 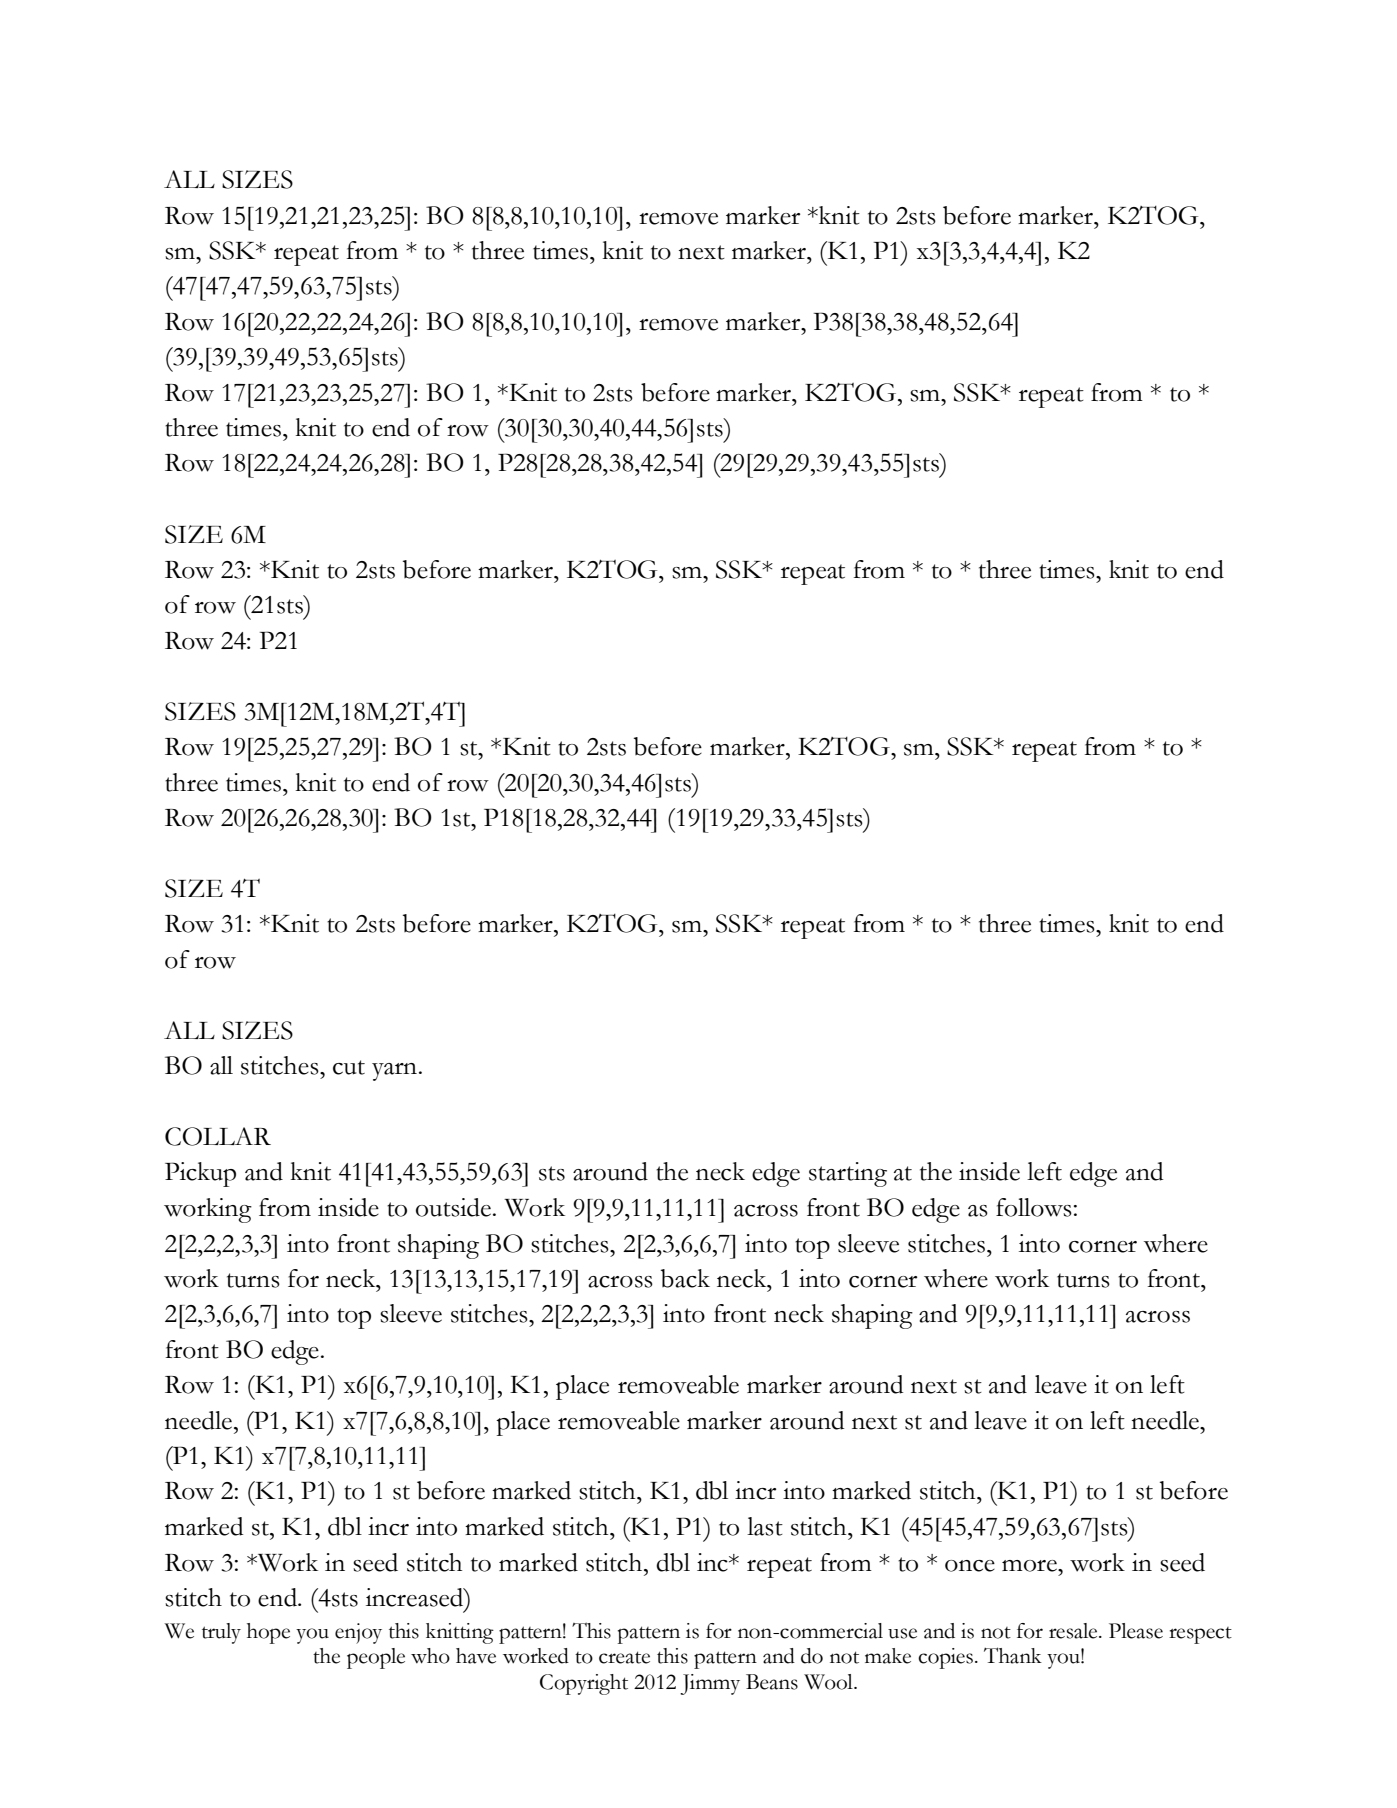 What do you see at coordinates (1013, 1655) in the document?
I see `Thank` at bounding box center [1013, 1655].
